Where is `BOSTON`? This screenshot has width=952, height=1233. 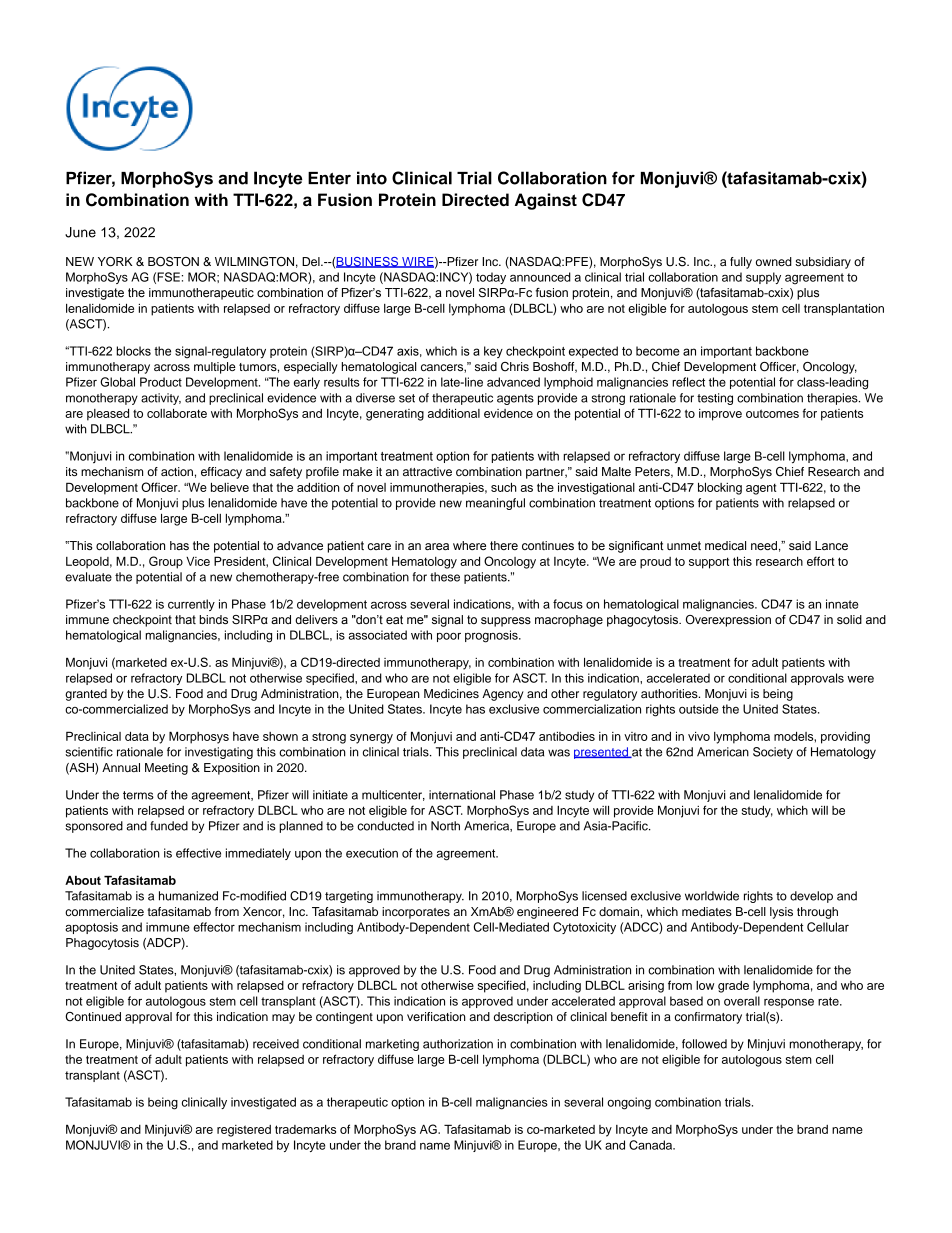
BOSTON is located at coordinates (173, 262).
